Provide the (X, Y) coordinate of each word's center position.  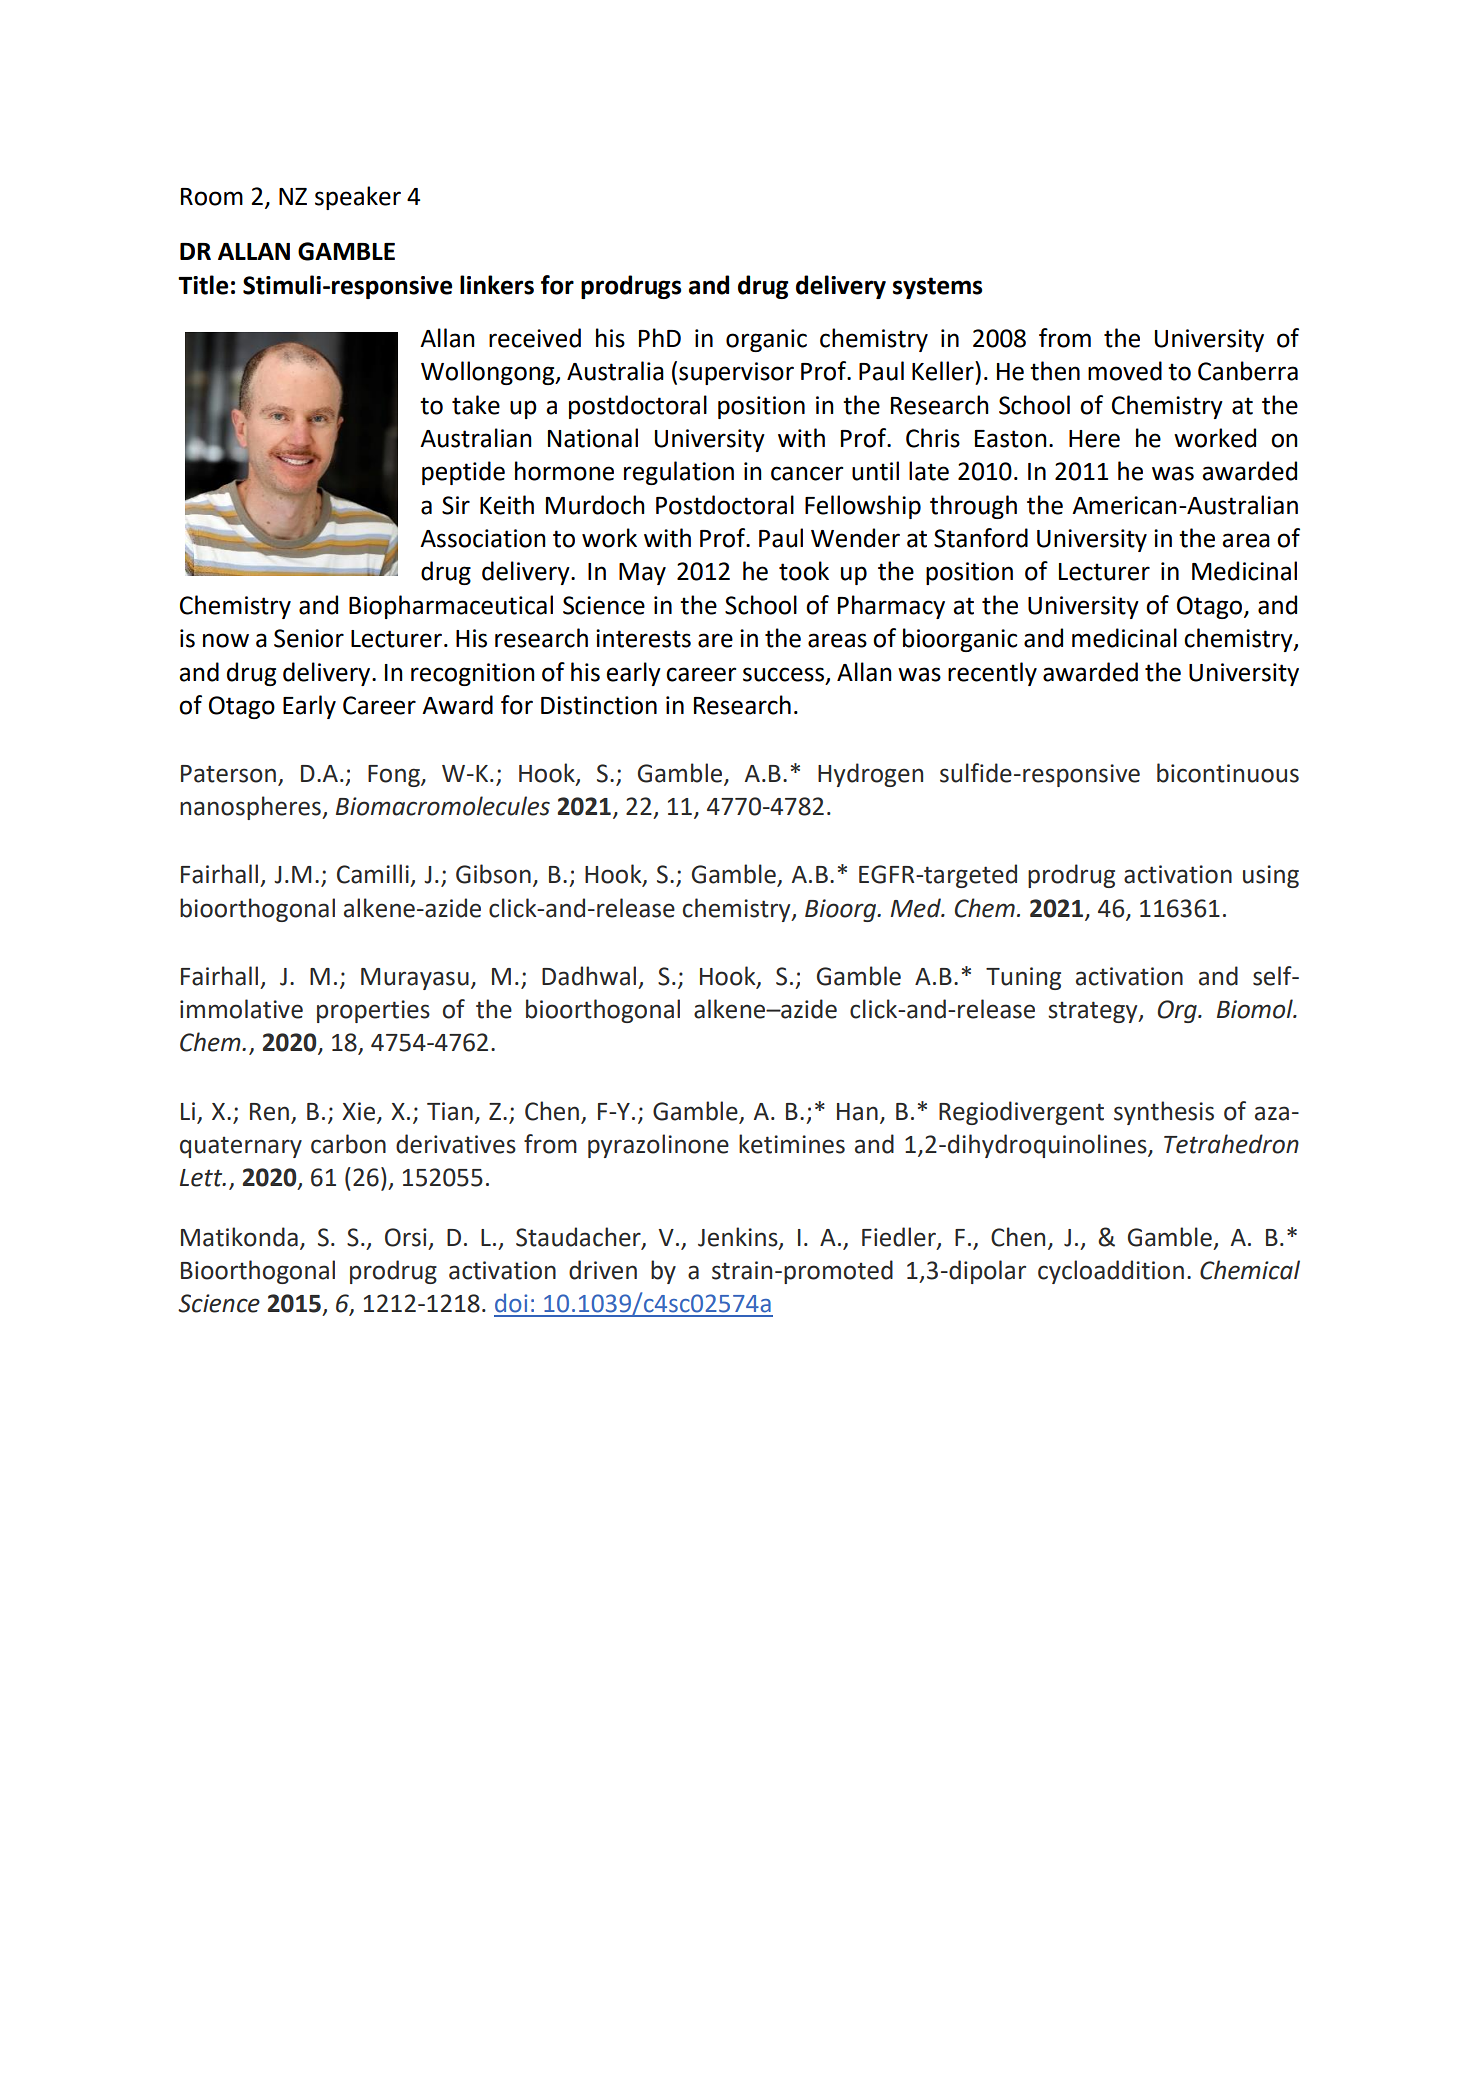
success (785, 675)
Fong (395, 776)
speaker (358, 198)
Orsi (406, 1237)
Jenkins (739, 1237)
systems (937, 288)
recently (992, 674)
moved (1125, 371)
